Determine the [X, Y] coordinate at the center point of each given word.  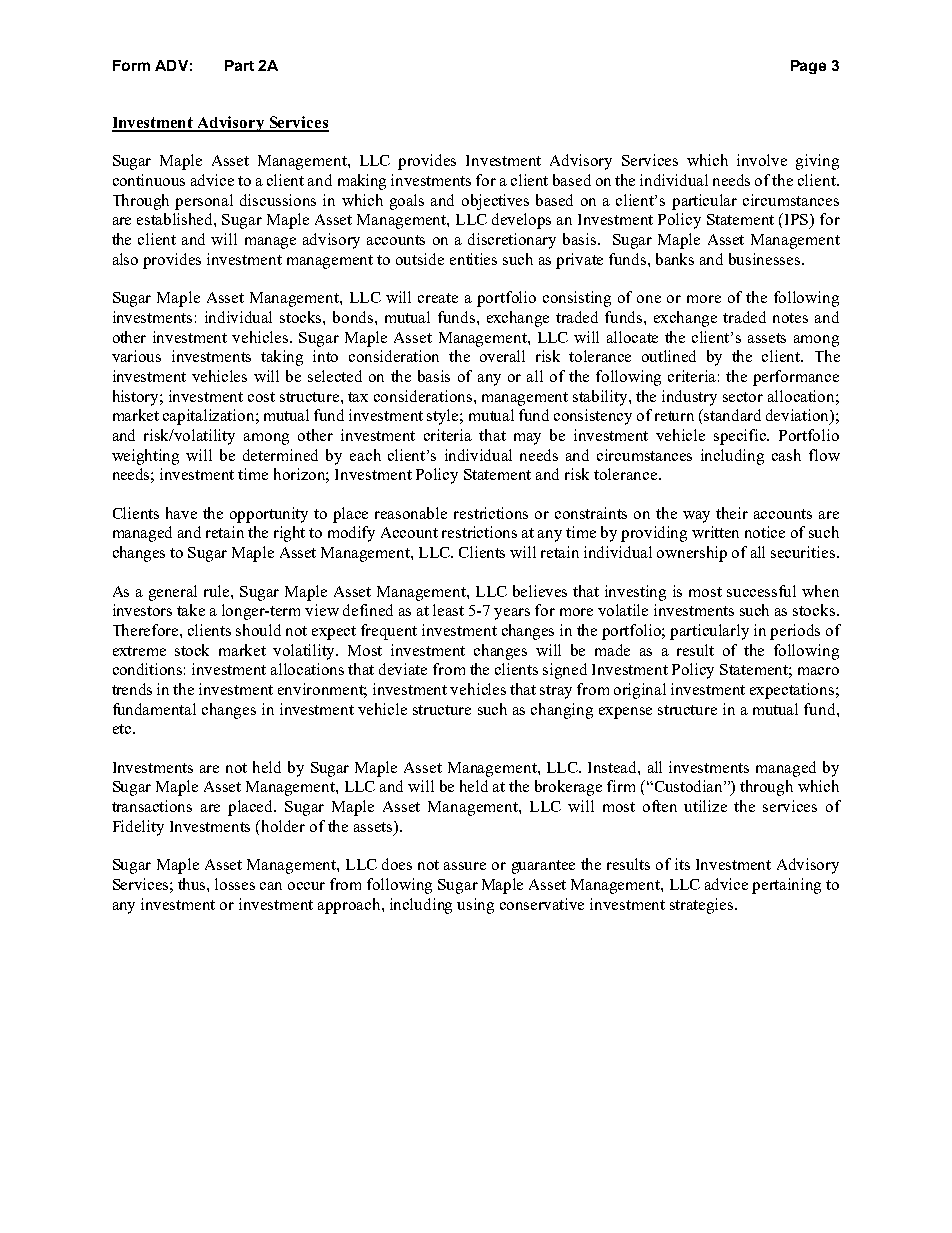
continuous [149, 180]
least [448, 610]
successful [761, 591]
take [191, 610]
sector [743, 397]
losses [235, 884]
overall [502, 356]
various [136, 356]
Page [808, 67]
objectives [495, 202]
